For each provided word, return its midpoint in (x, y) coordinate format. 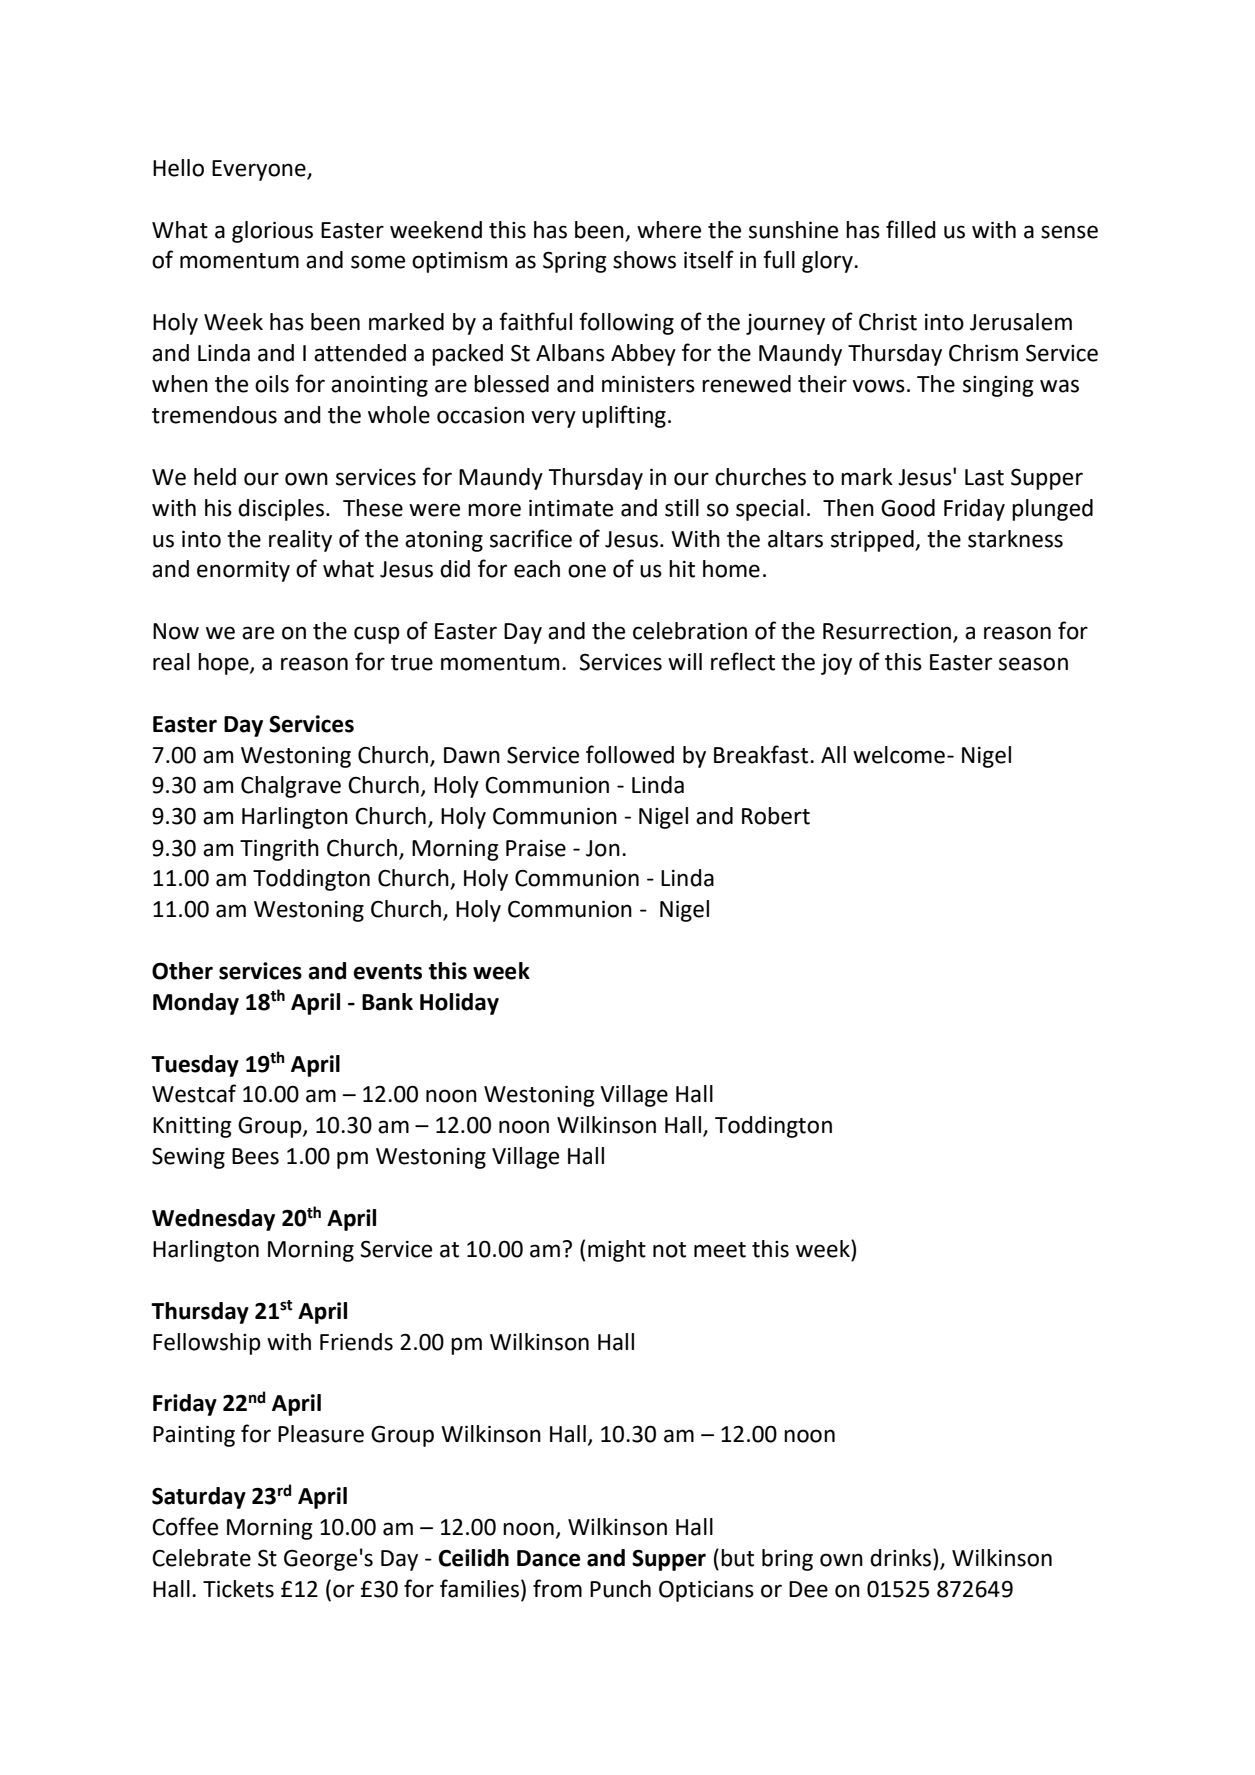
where (669, 230)
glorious (272, 232)
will (685, 661)
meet (720, 1250)
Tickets (238, 1589)
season (1033, 664)
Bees (255, 1156)
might (617, 1251)
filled (911, 229)
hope (224, 664)
